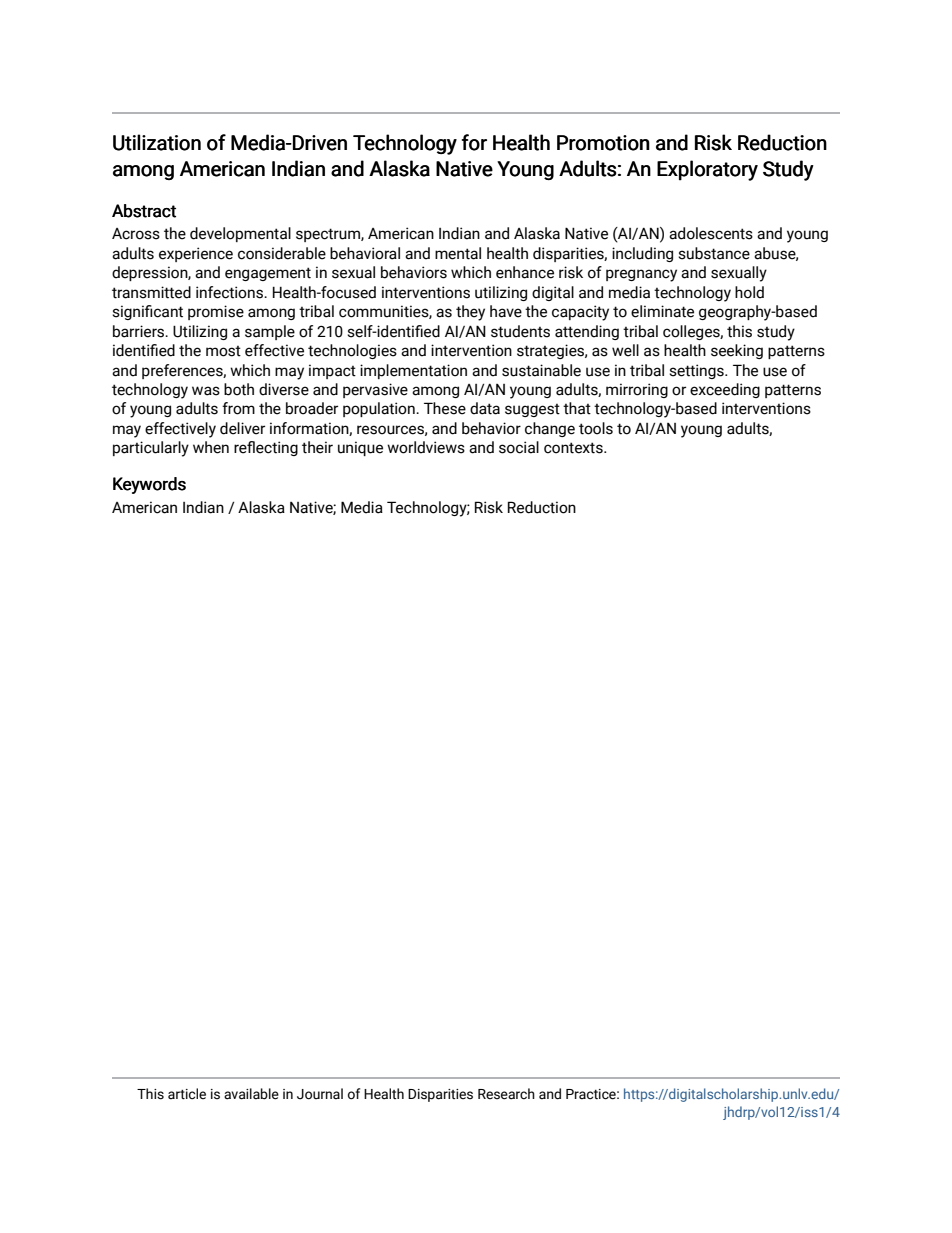 The width and height of the screenshot is (952, 1233). Describe the element at coordinates (596, 428) in the screenshot. I see `tools` at that location.
